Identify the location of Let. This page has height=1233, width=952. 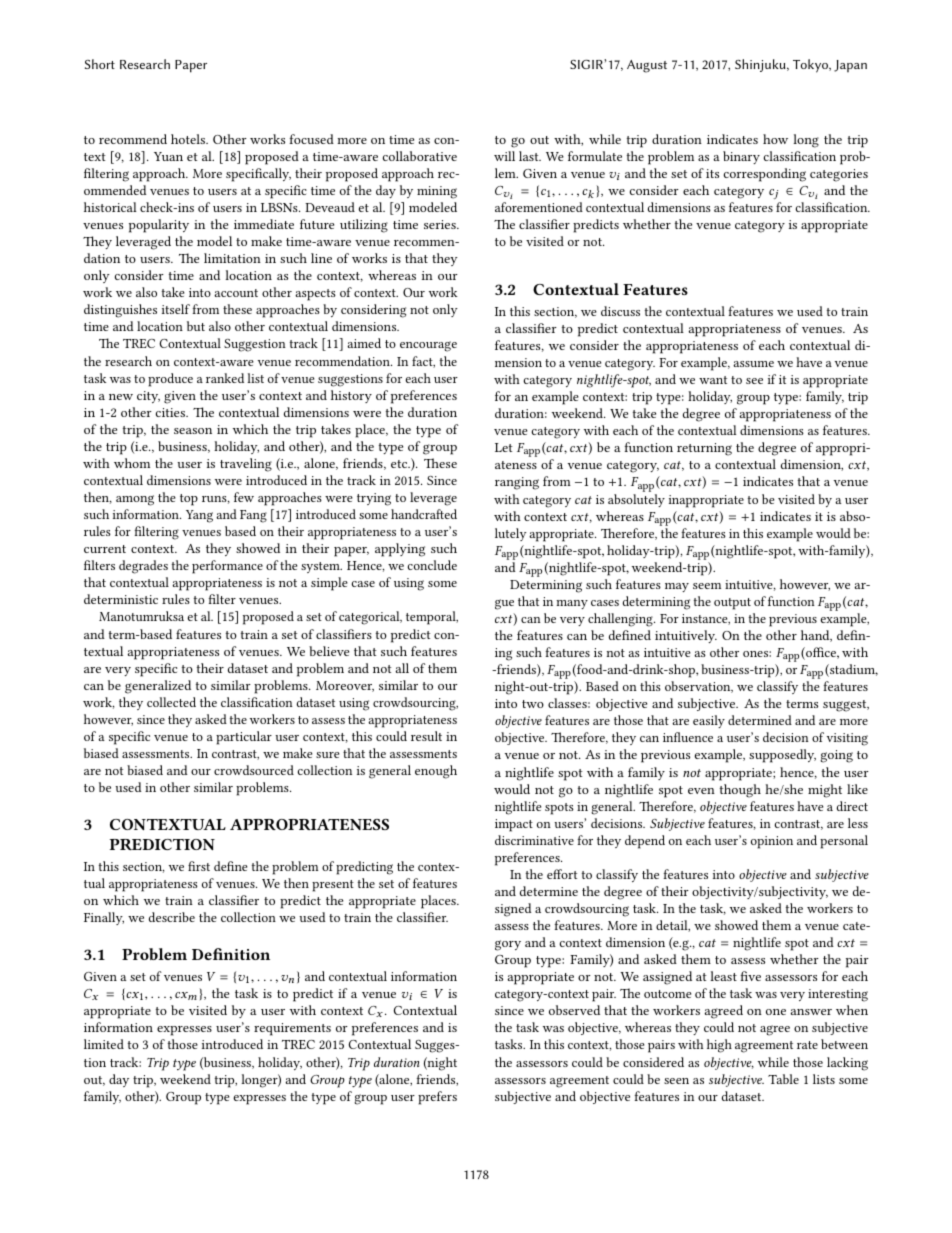
(504, 447).
